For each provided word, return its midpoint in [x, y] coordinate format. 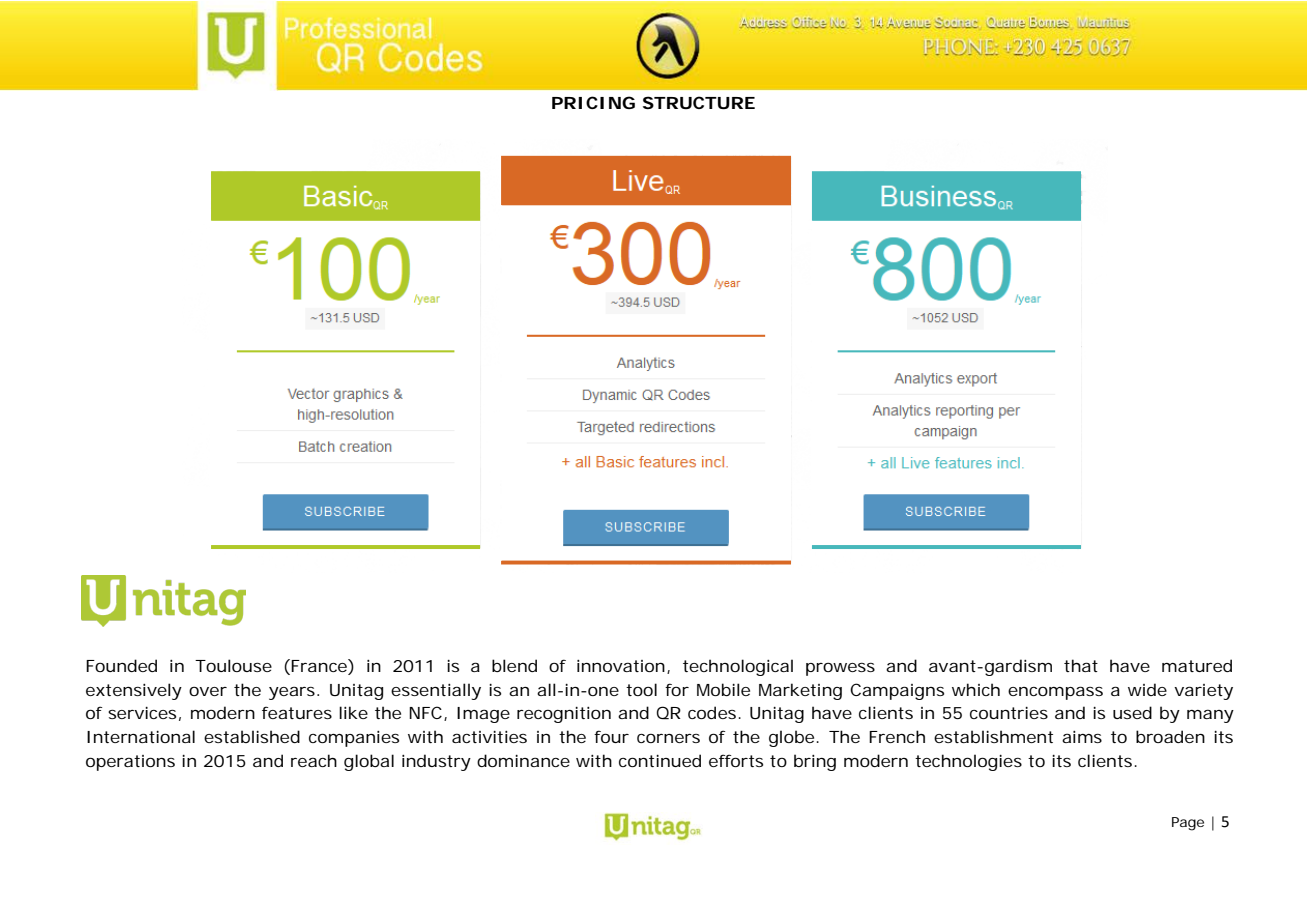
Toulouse [233, 665]
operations [130, 763]
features [297, 712]
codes [713, 712]
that [1081, 665]
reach [314, 760]
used [1132, 712]
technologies [968, 762]
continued [660, 760]
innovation [621, 666]
